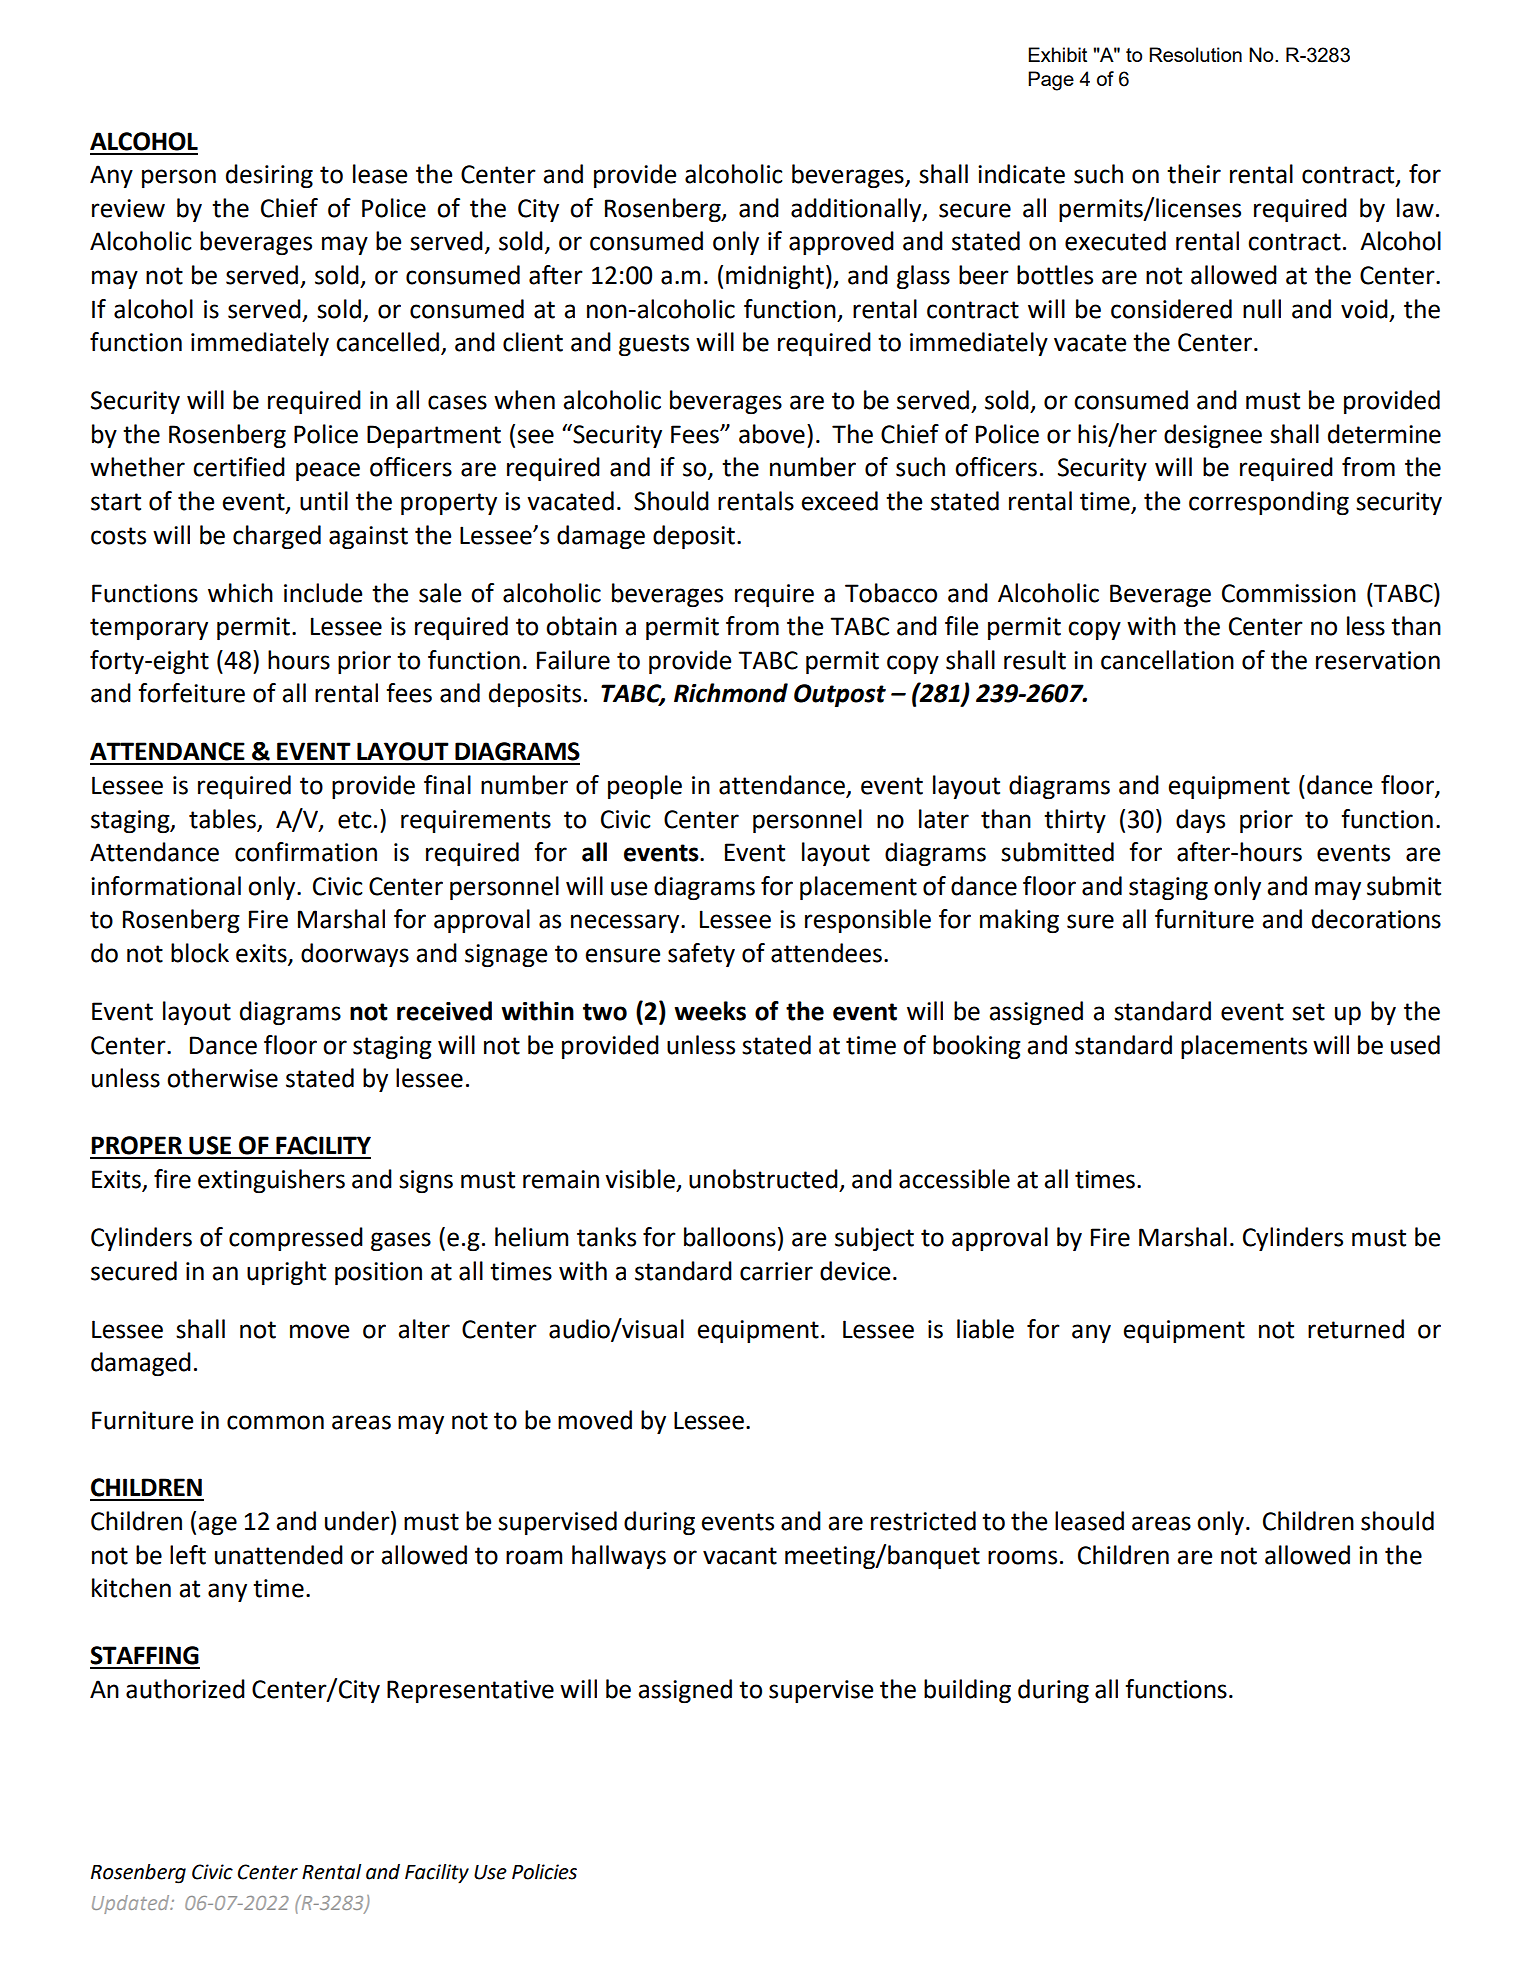 The image size is (1531, 1981). What do you see at coordinates (191, 693) in the image?
I see `forfeiture` at bounding box center [191, 693].
